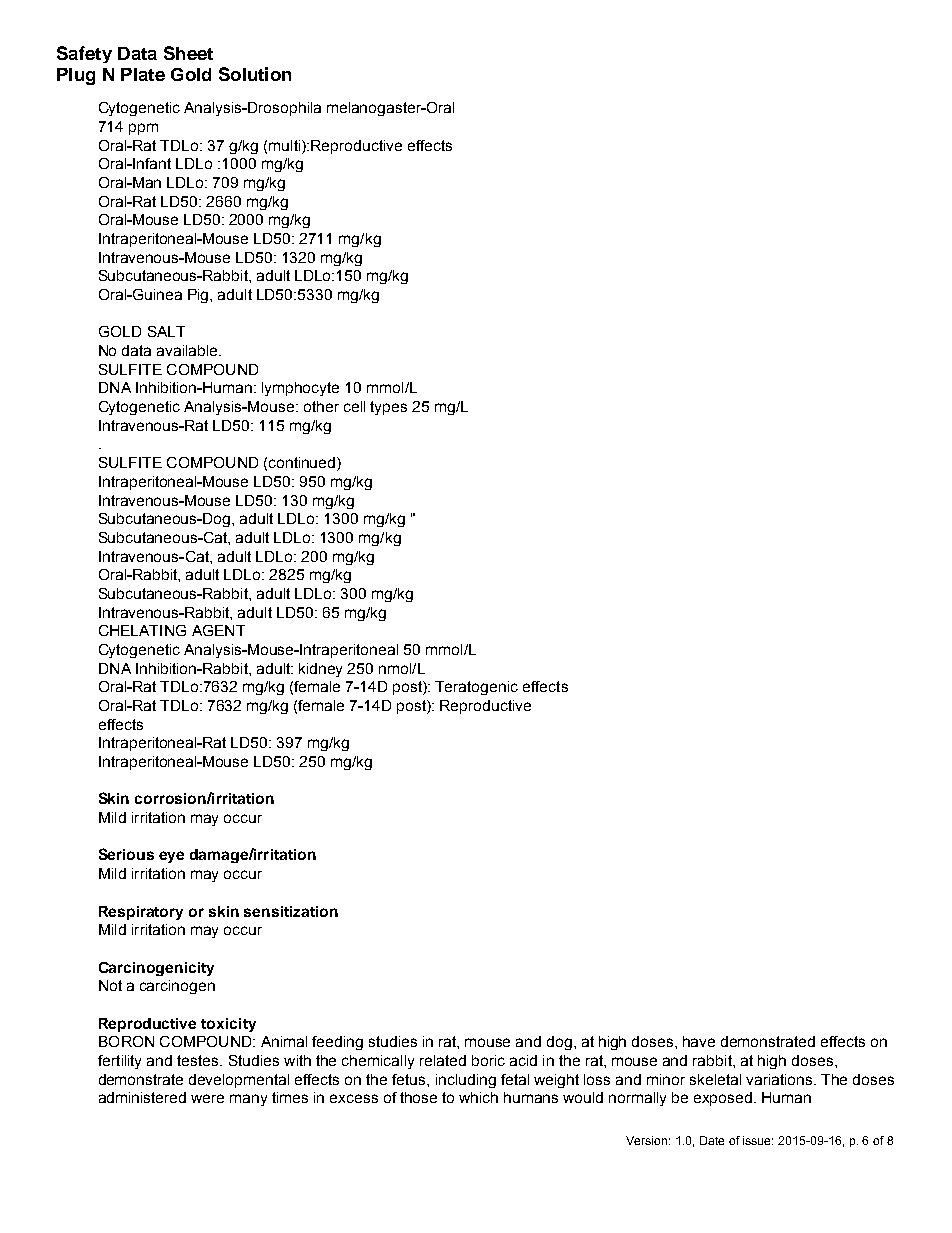  What do you see at coordinates (723, 1099) in the screenshot?
I see `exposed` at bounding box center [723, 1099].
